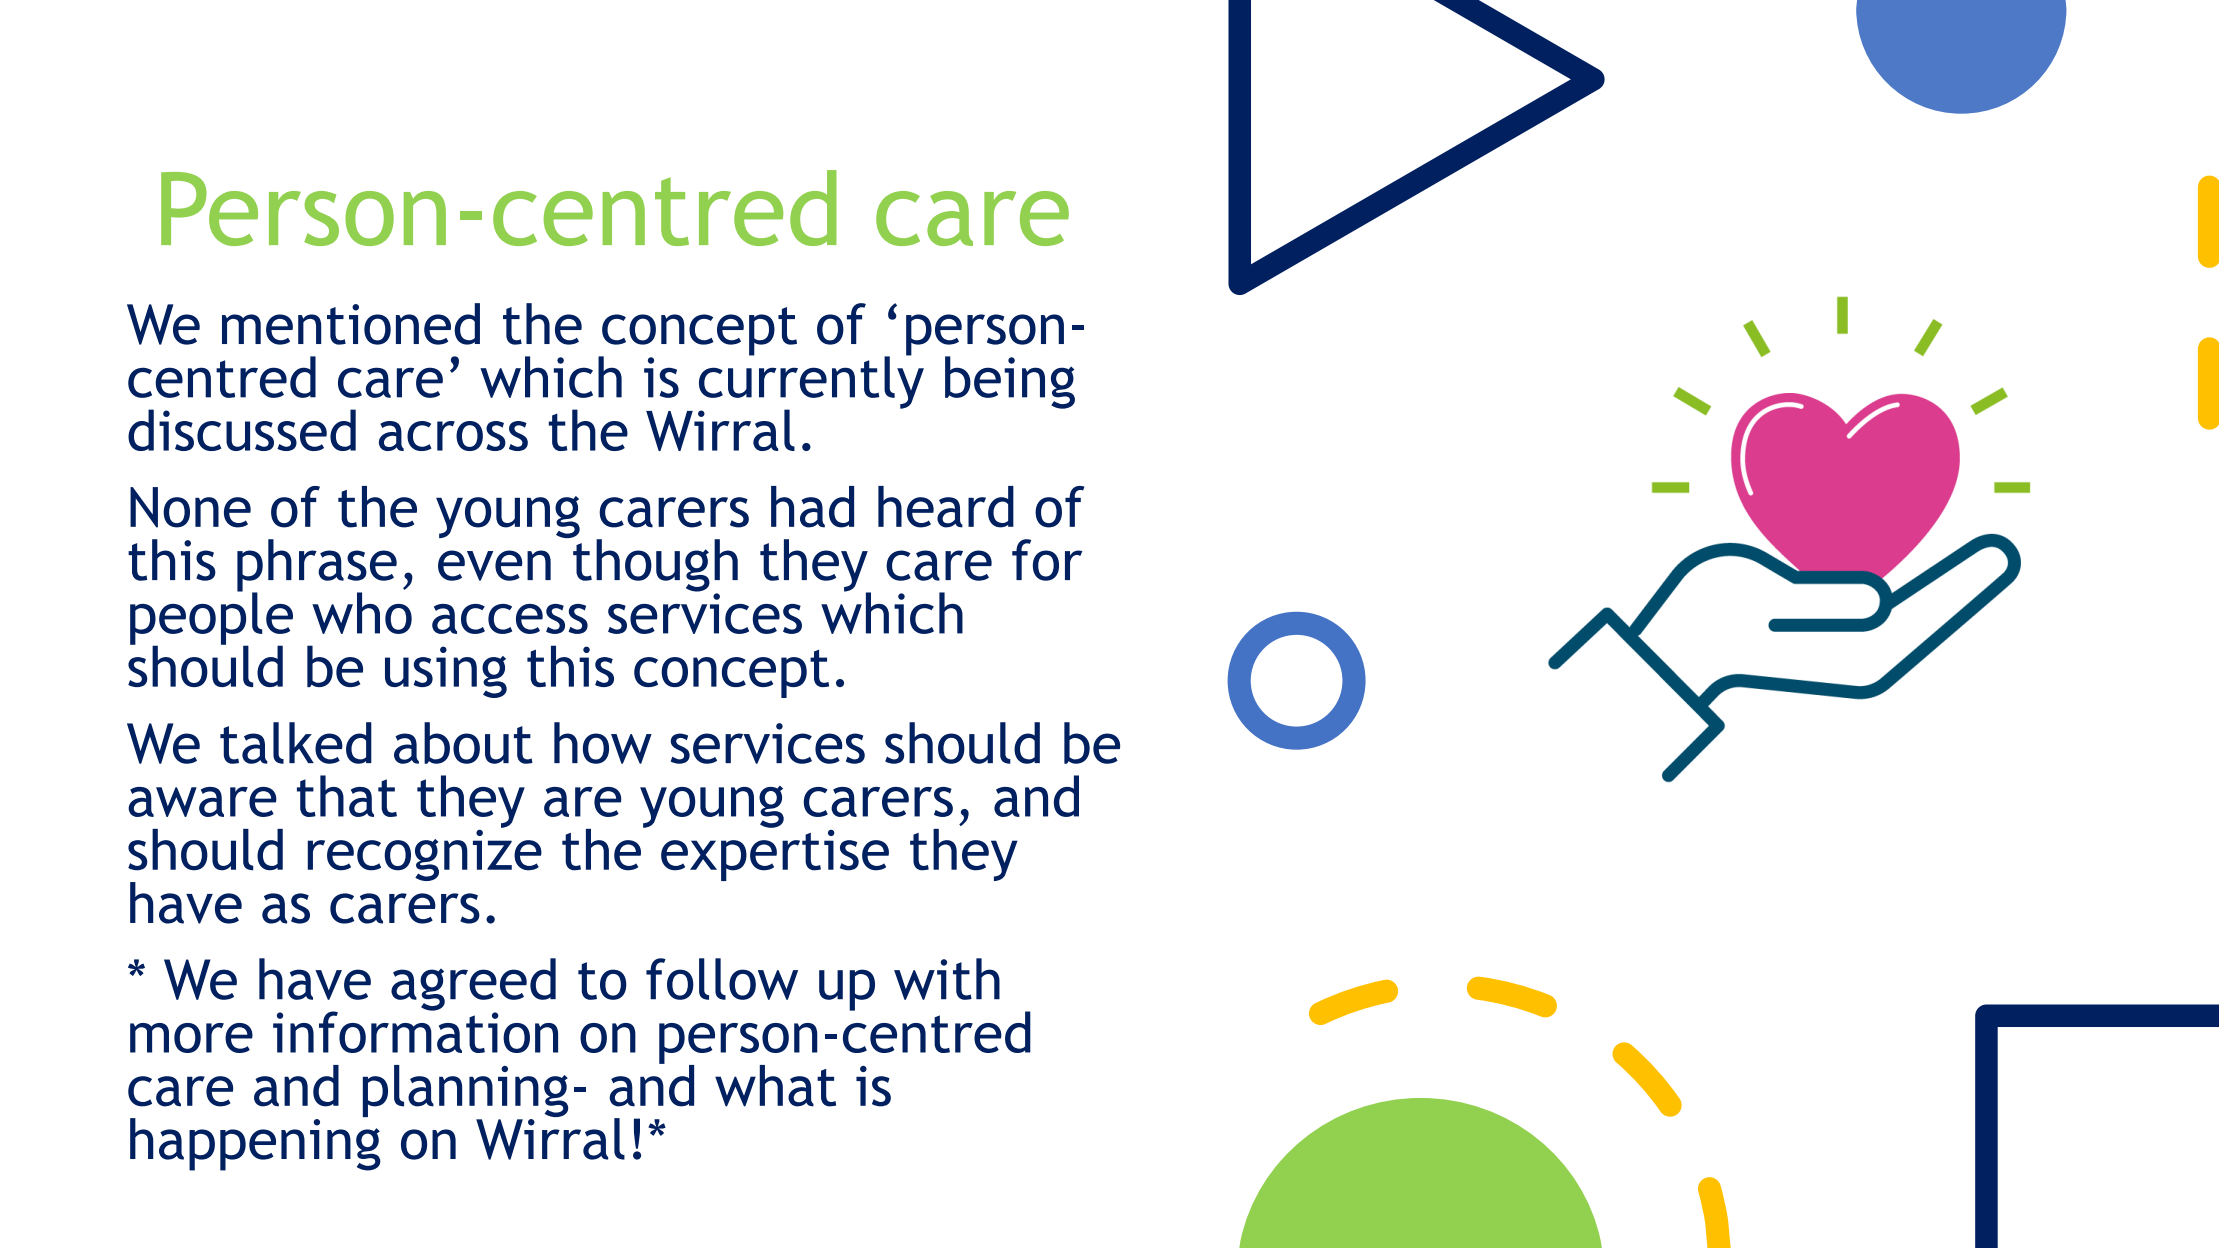 Image resolution: width=2219 pixels, height=1248 pixels. What do you see at coordinates (775, 1086) in the screenshot?
I see `what` at bounding box center [775, 1086].
